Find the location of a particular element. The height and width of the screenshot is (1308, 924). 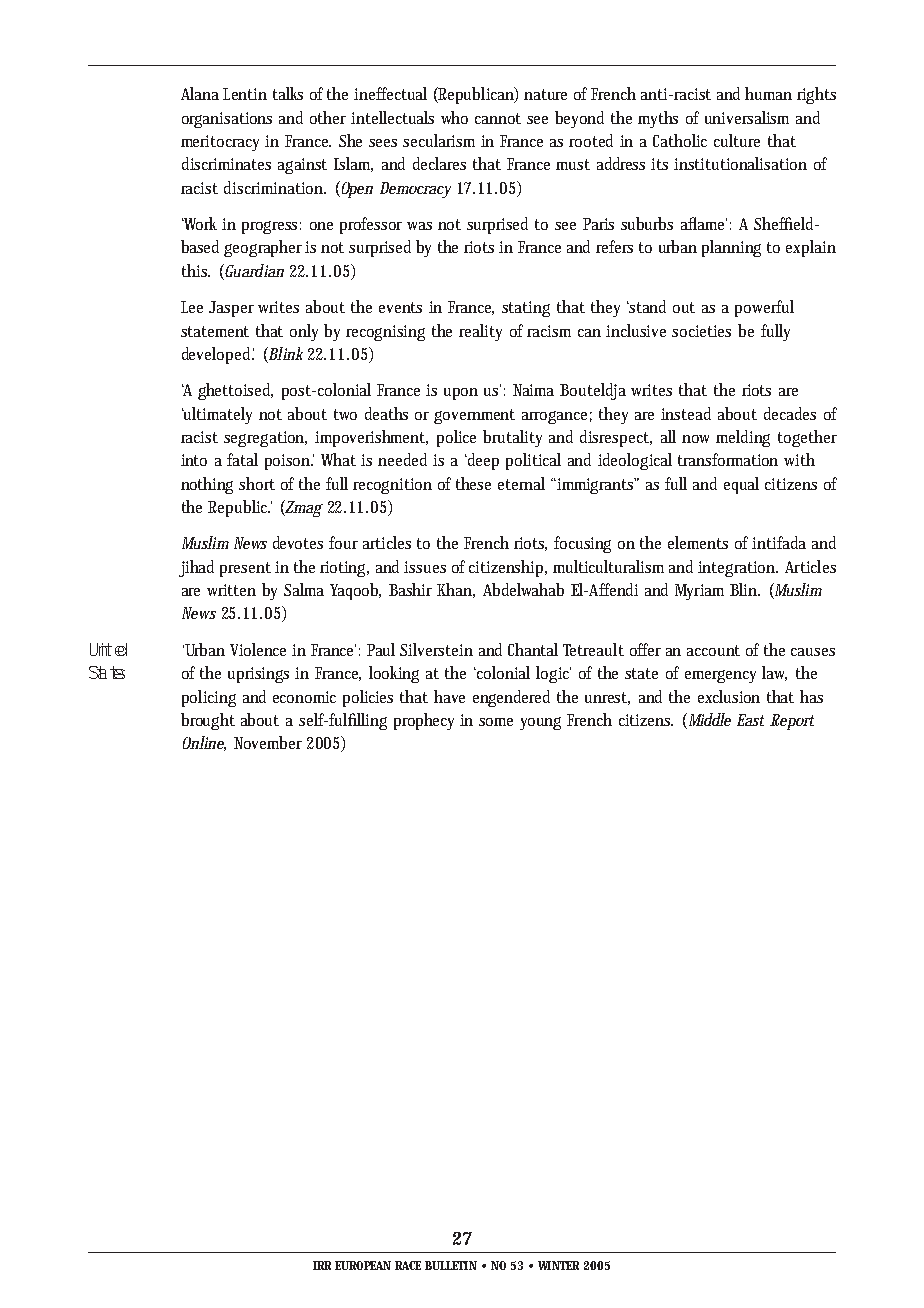

who is located at coordinates (454, 117).
